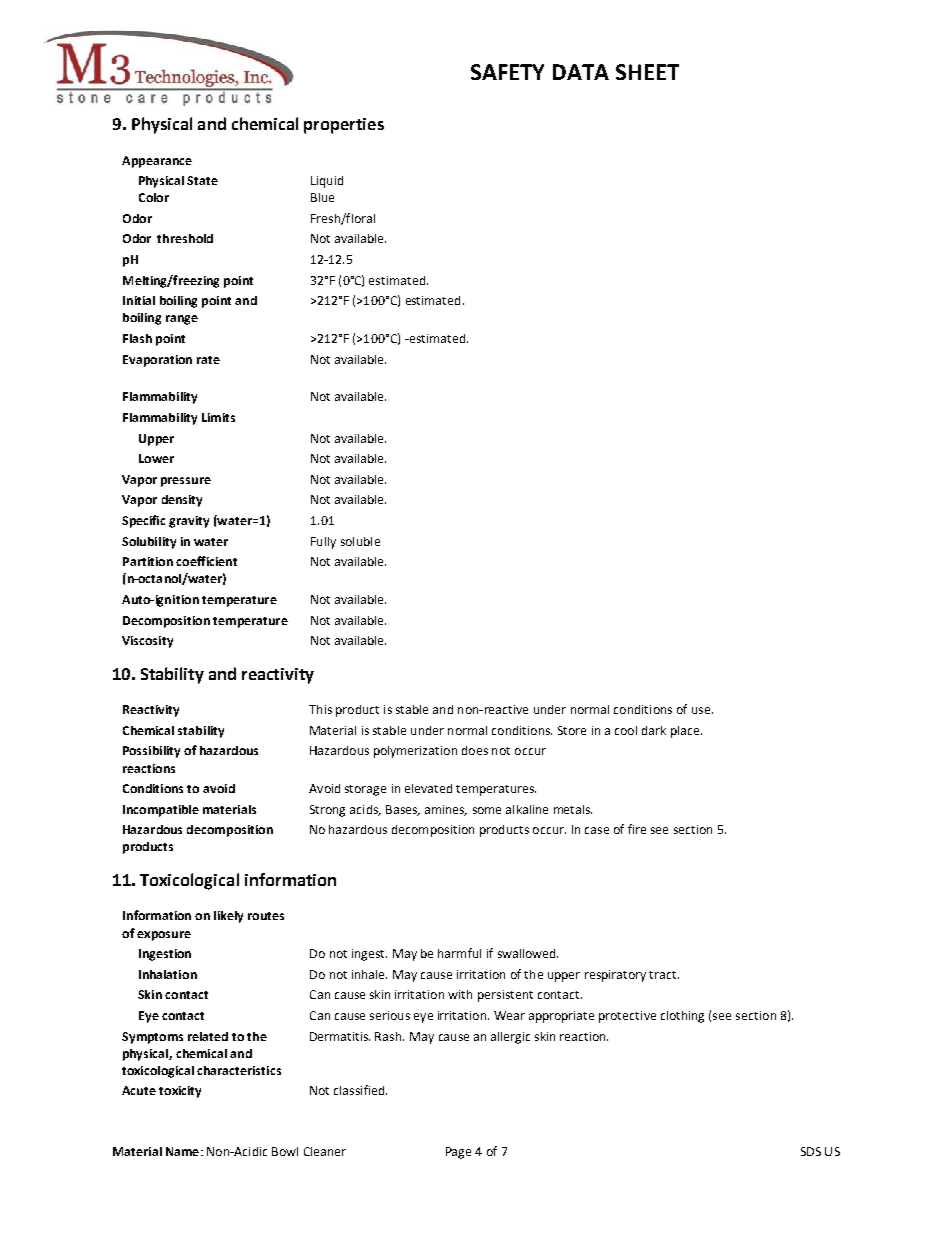 The width and height of the image is (952, 1233). Describe the element at coordinates (208, 360) in the image. I see `rate` at that location.
